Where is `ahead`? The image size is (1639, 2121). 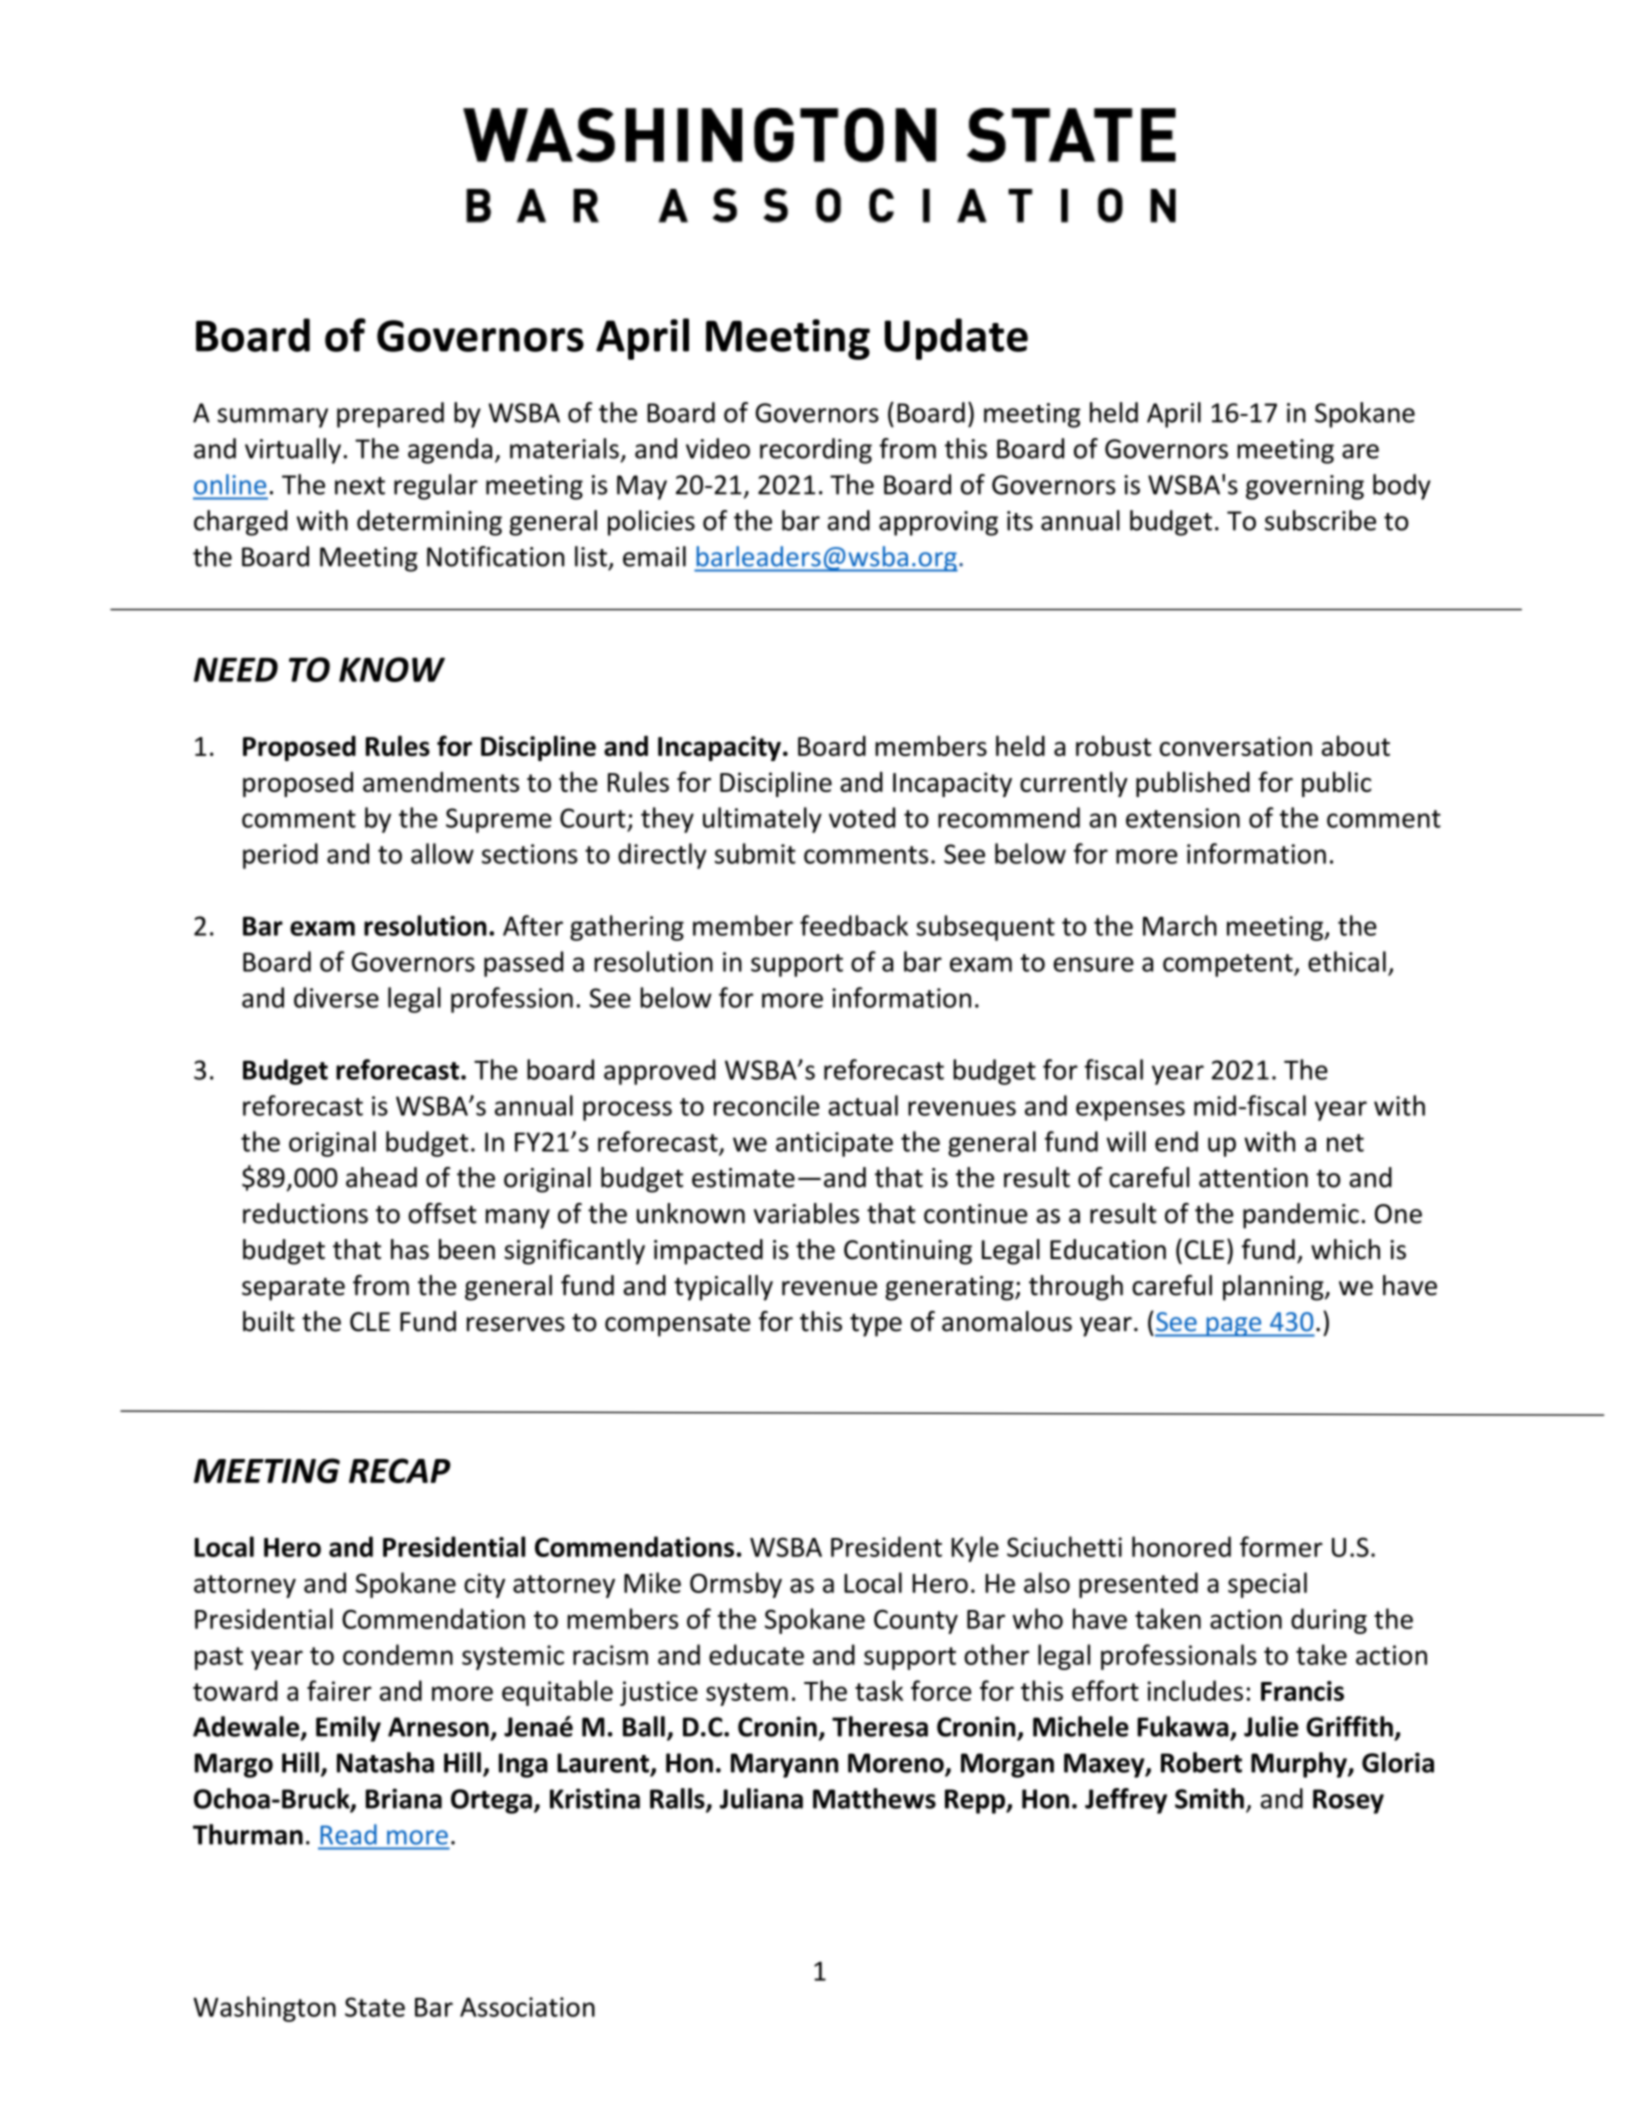 ahead is located at coordinates (381, 1177).
